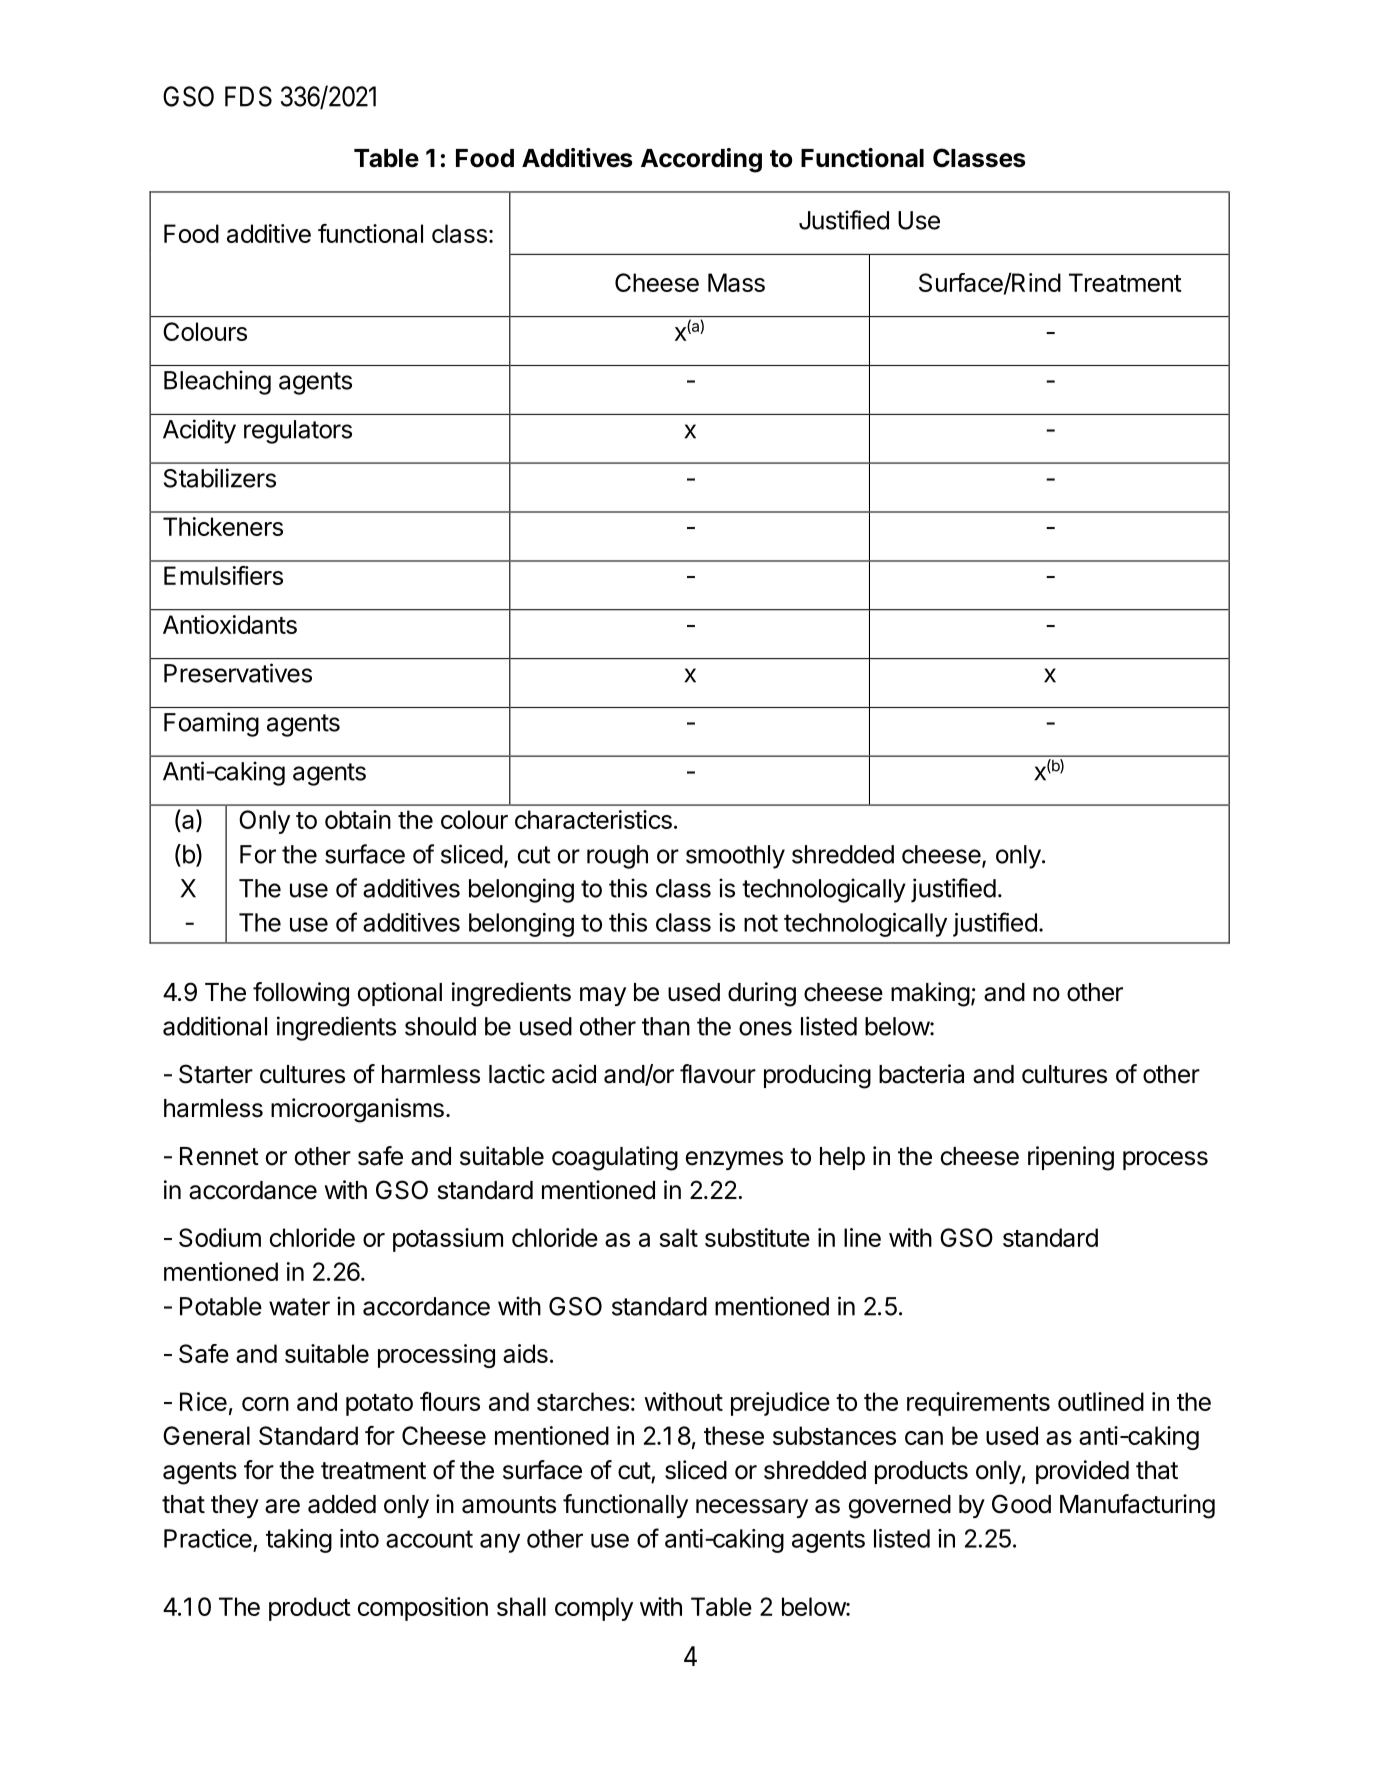 The image size is (1379, 1784). What do you see at coordinates (1071, 1158) in the screenshot?
I see `ripening` at bounding box center [1071, 1158].
